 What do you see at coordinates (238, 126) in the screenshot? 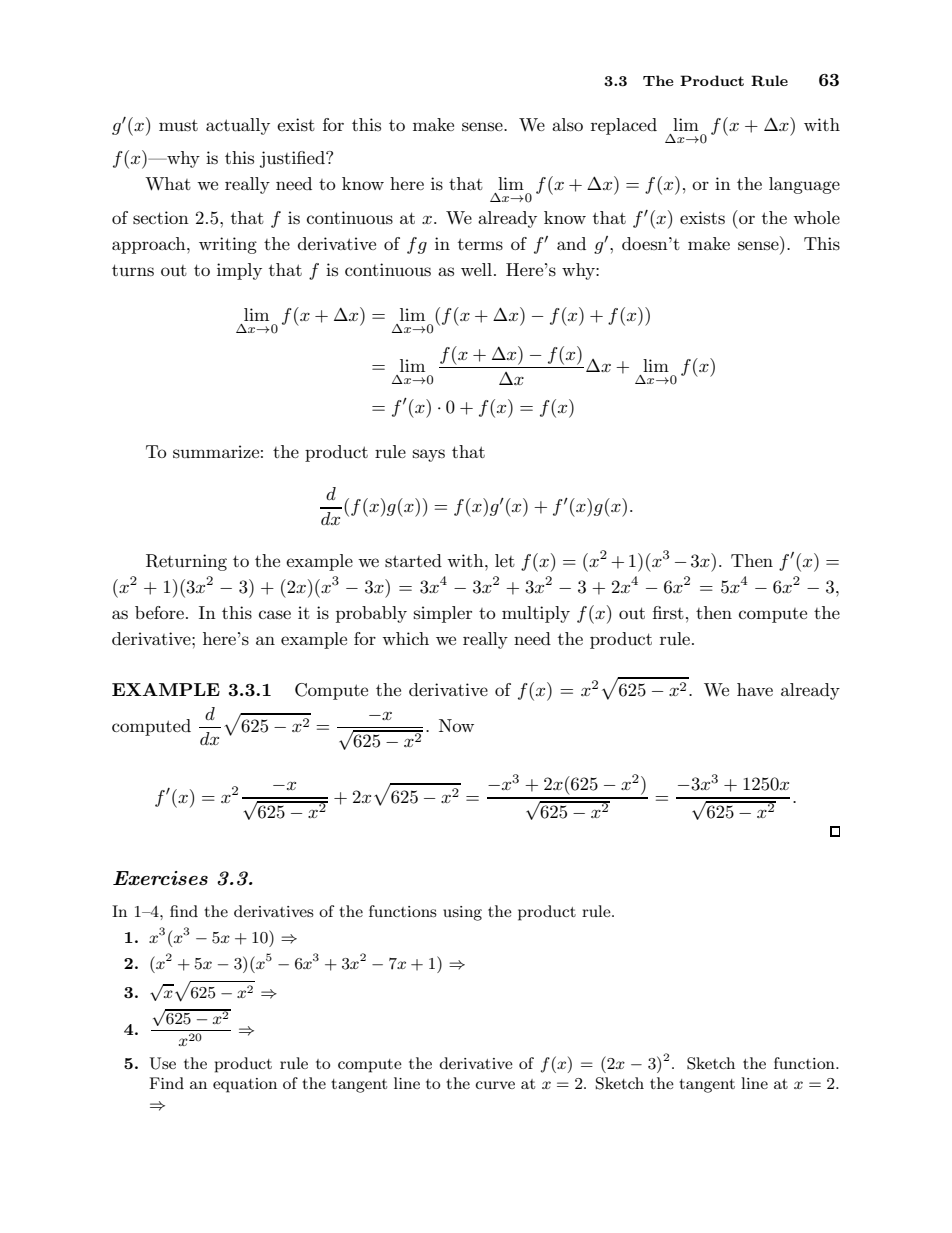
I see `actually` at bounding box center [238, 126].
